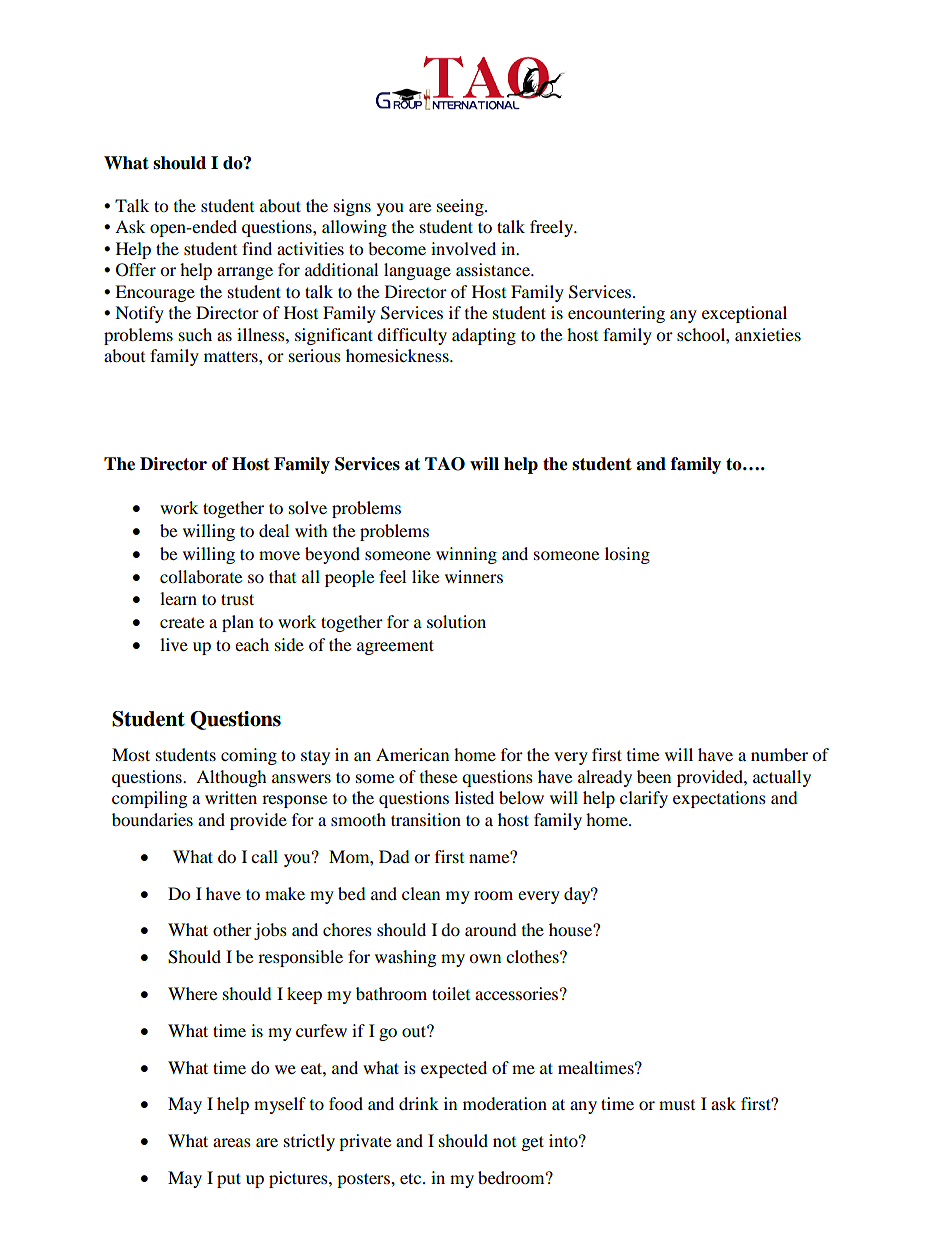 The width and height of the screenshot is (952, 1233). What do you see at coordinates (174, 644) in the screenshot?
I see `live` at bounding box center [174, 644].
